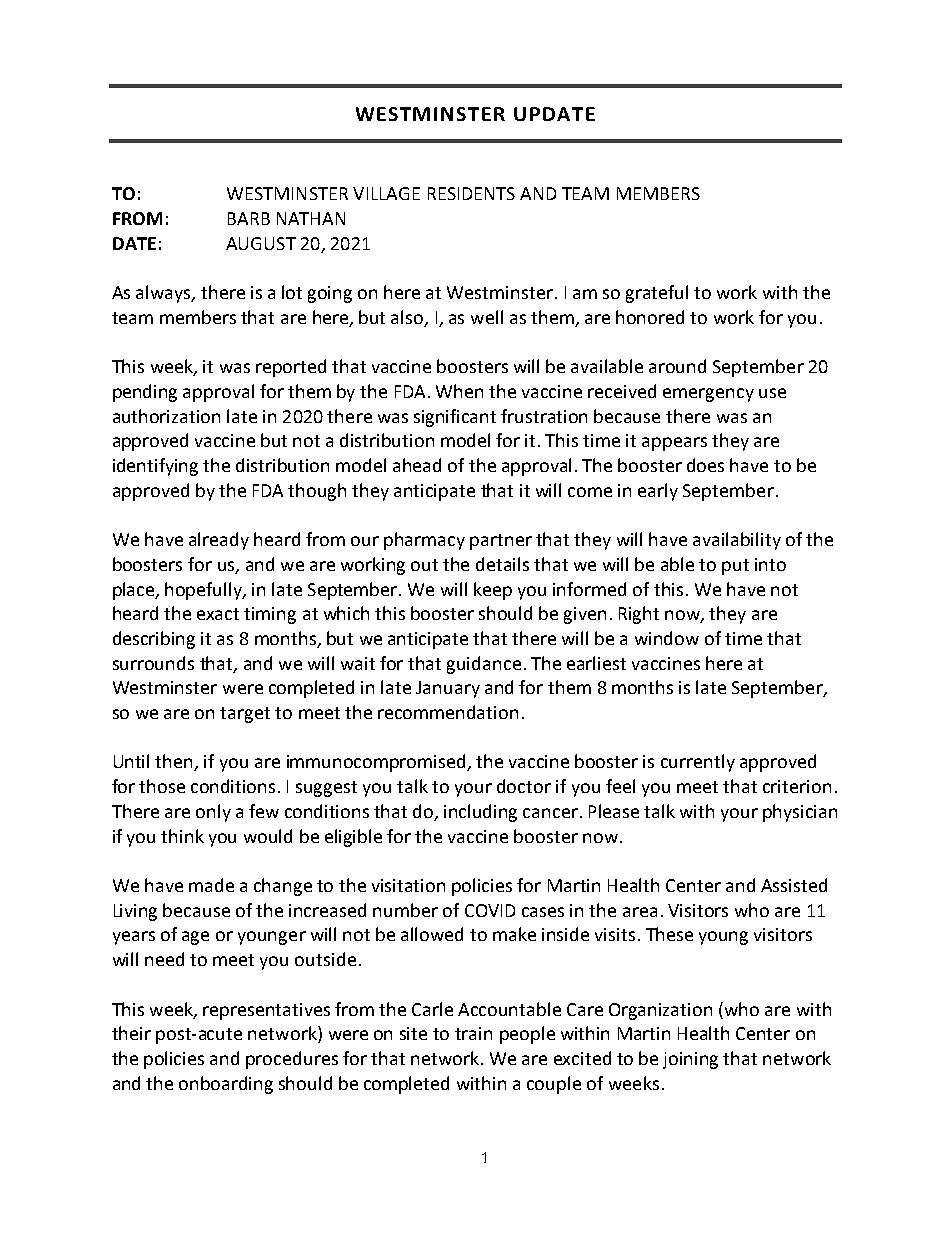  What do you see at coordinates (480, 813) in the page?
I see `including` at bounding box center [480, 813].
